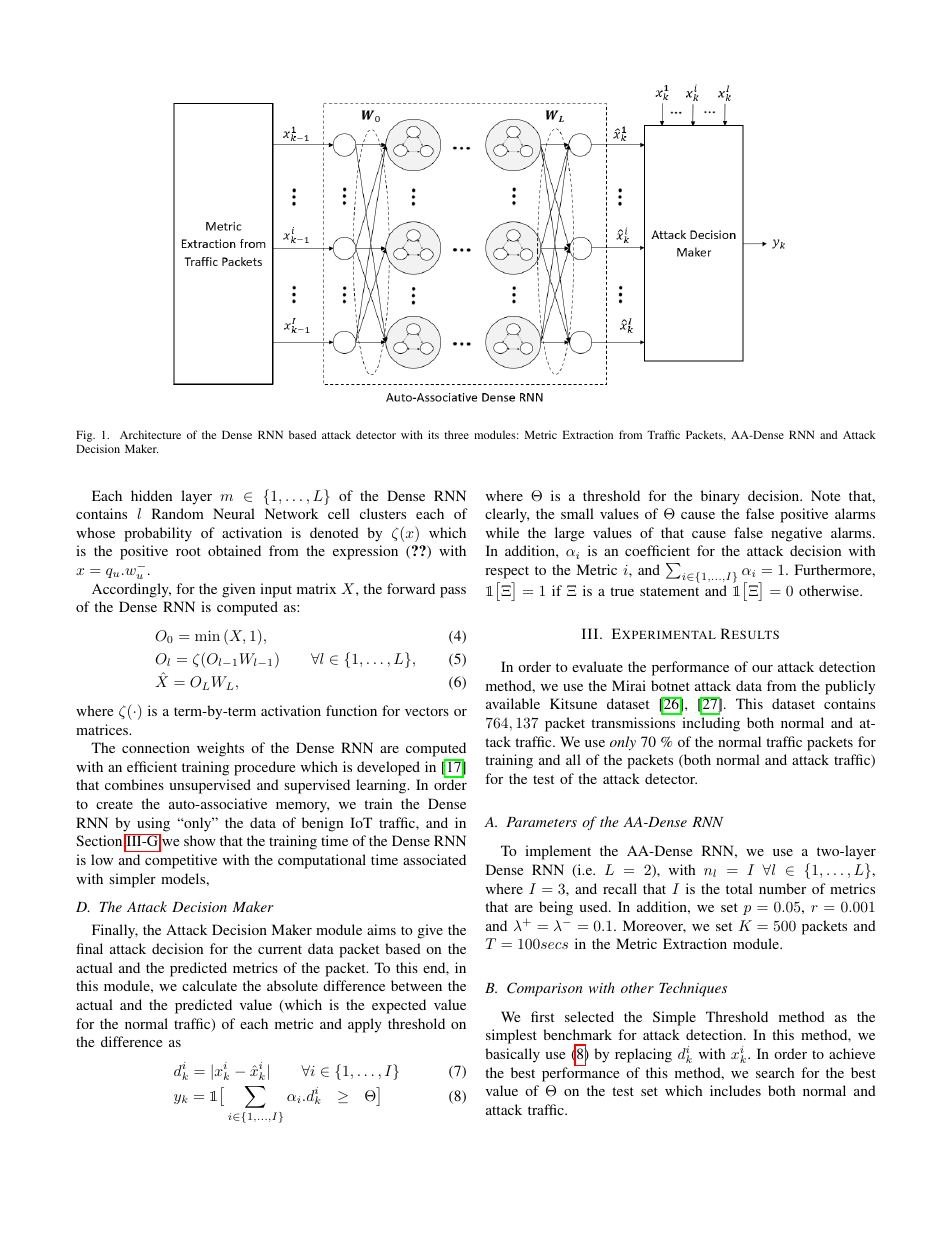 The height and width of the image is (1233, 952). I want to click on pass, so click(453, 592).
